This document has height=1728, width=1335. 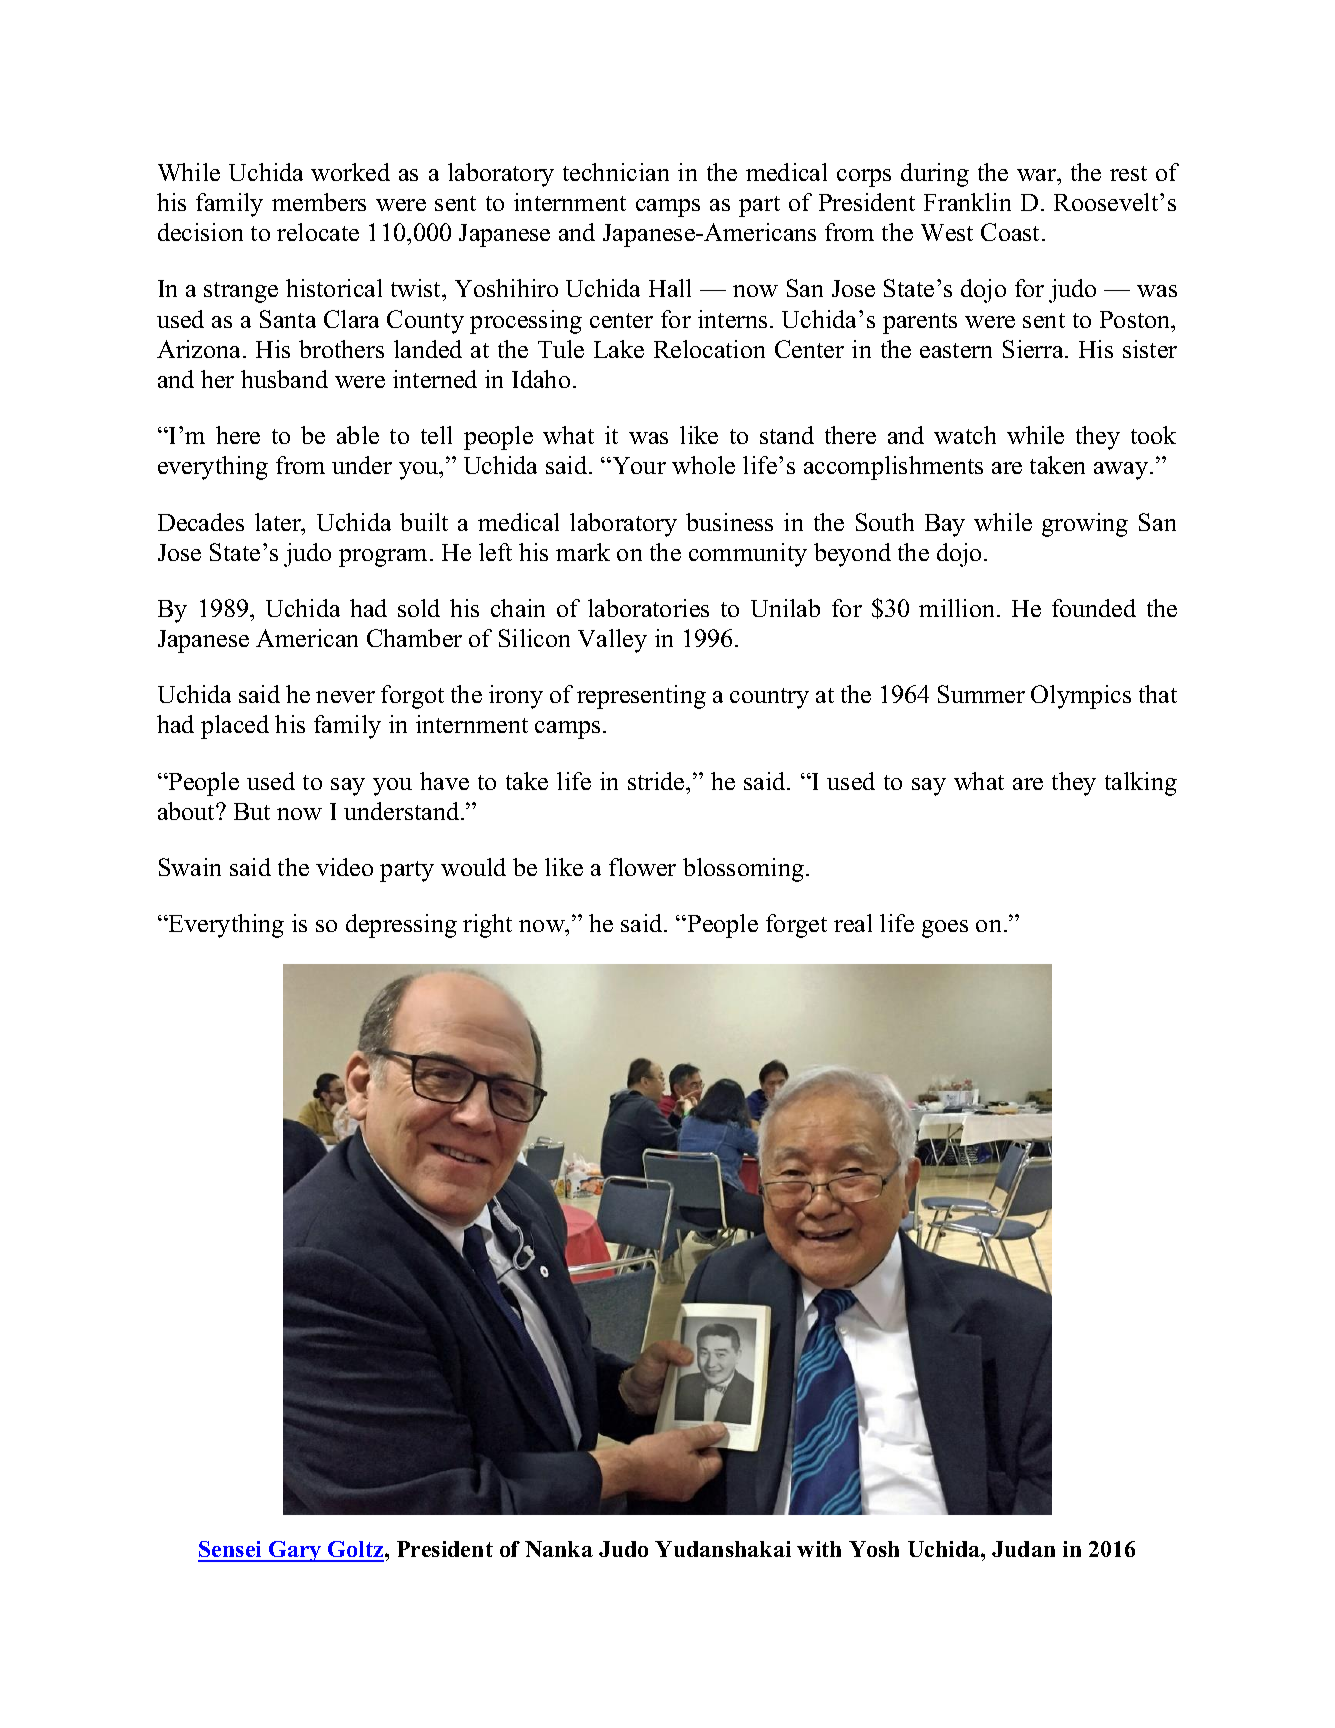 I want to click on Gary, so click(x=295, y=1551).
